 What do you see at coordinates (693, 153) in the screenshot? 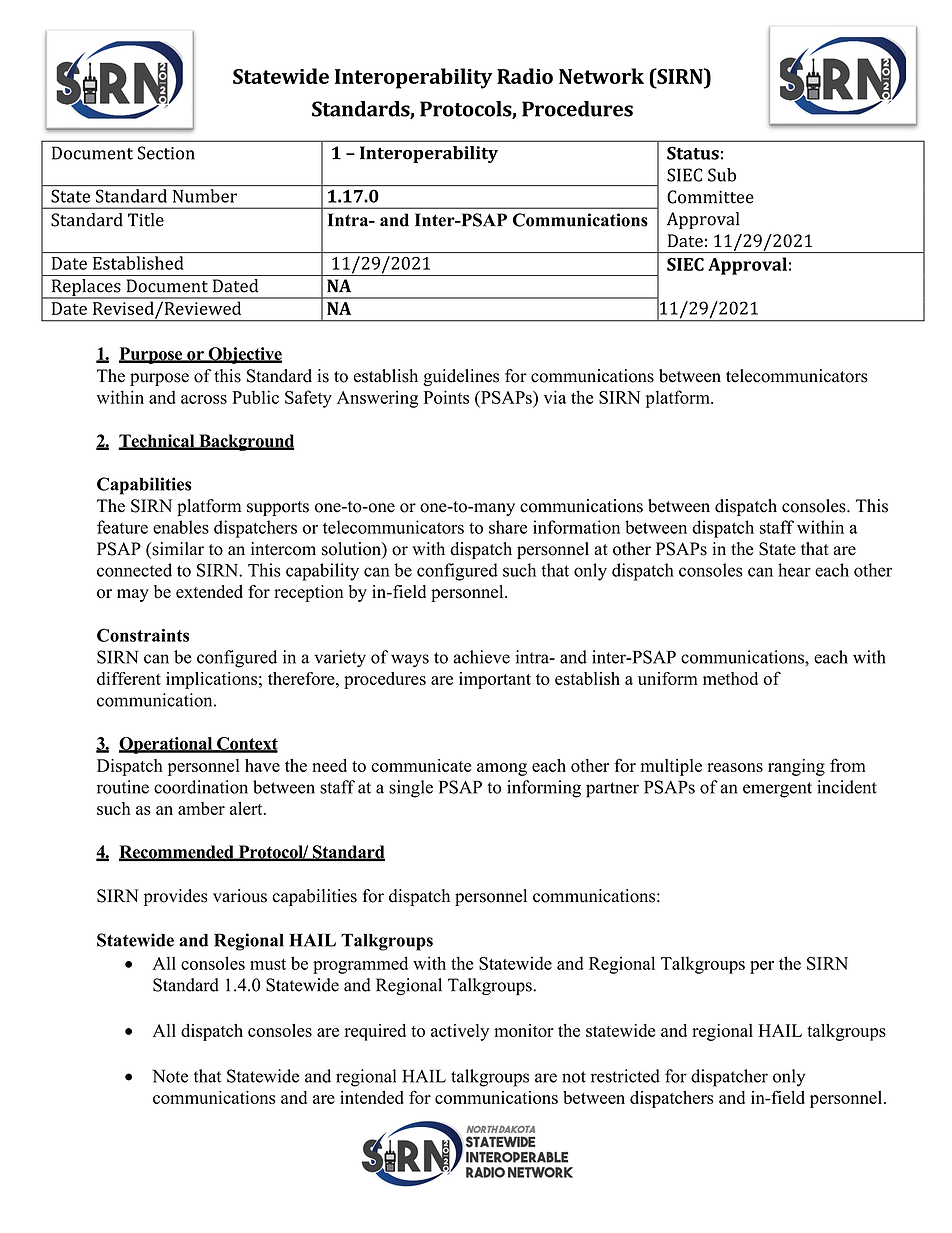
I see `Status` at bounding box center [693, 153].
